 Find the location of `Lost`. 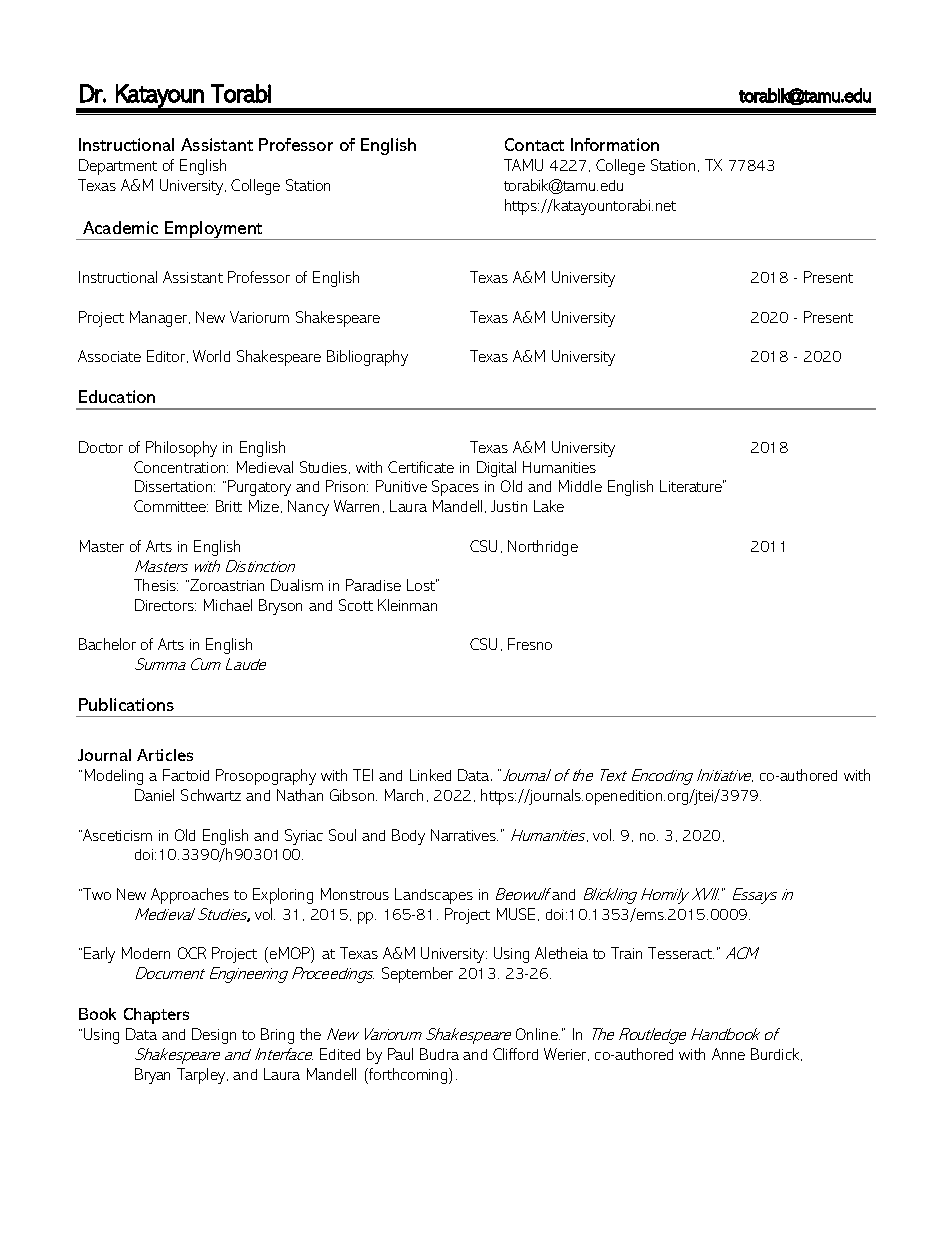

Lost is located at coordinates (422, 585).
